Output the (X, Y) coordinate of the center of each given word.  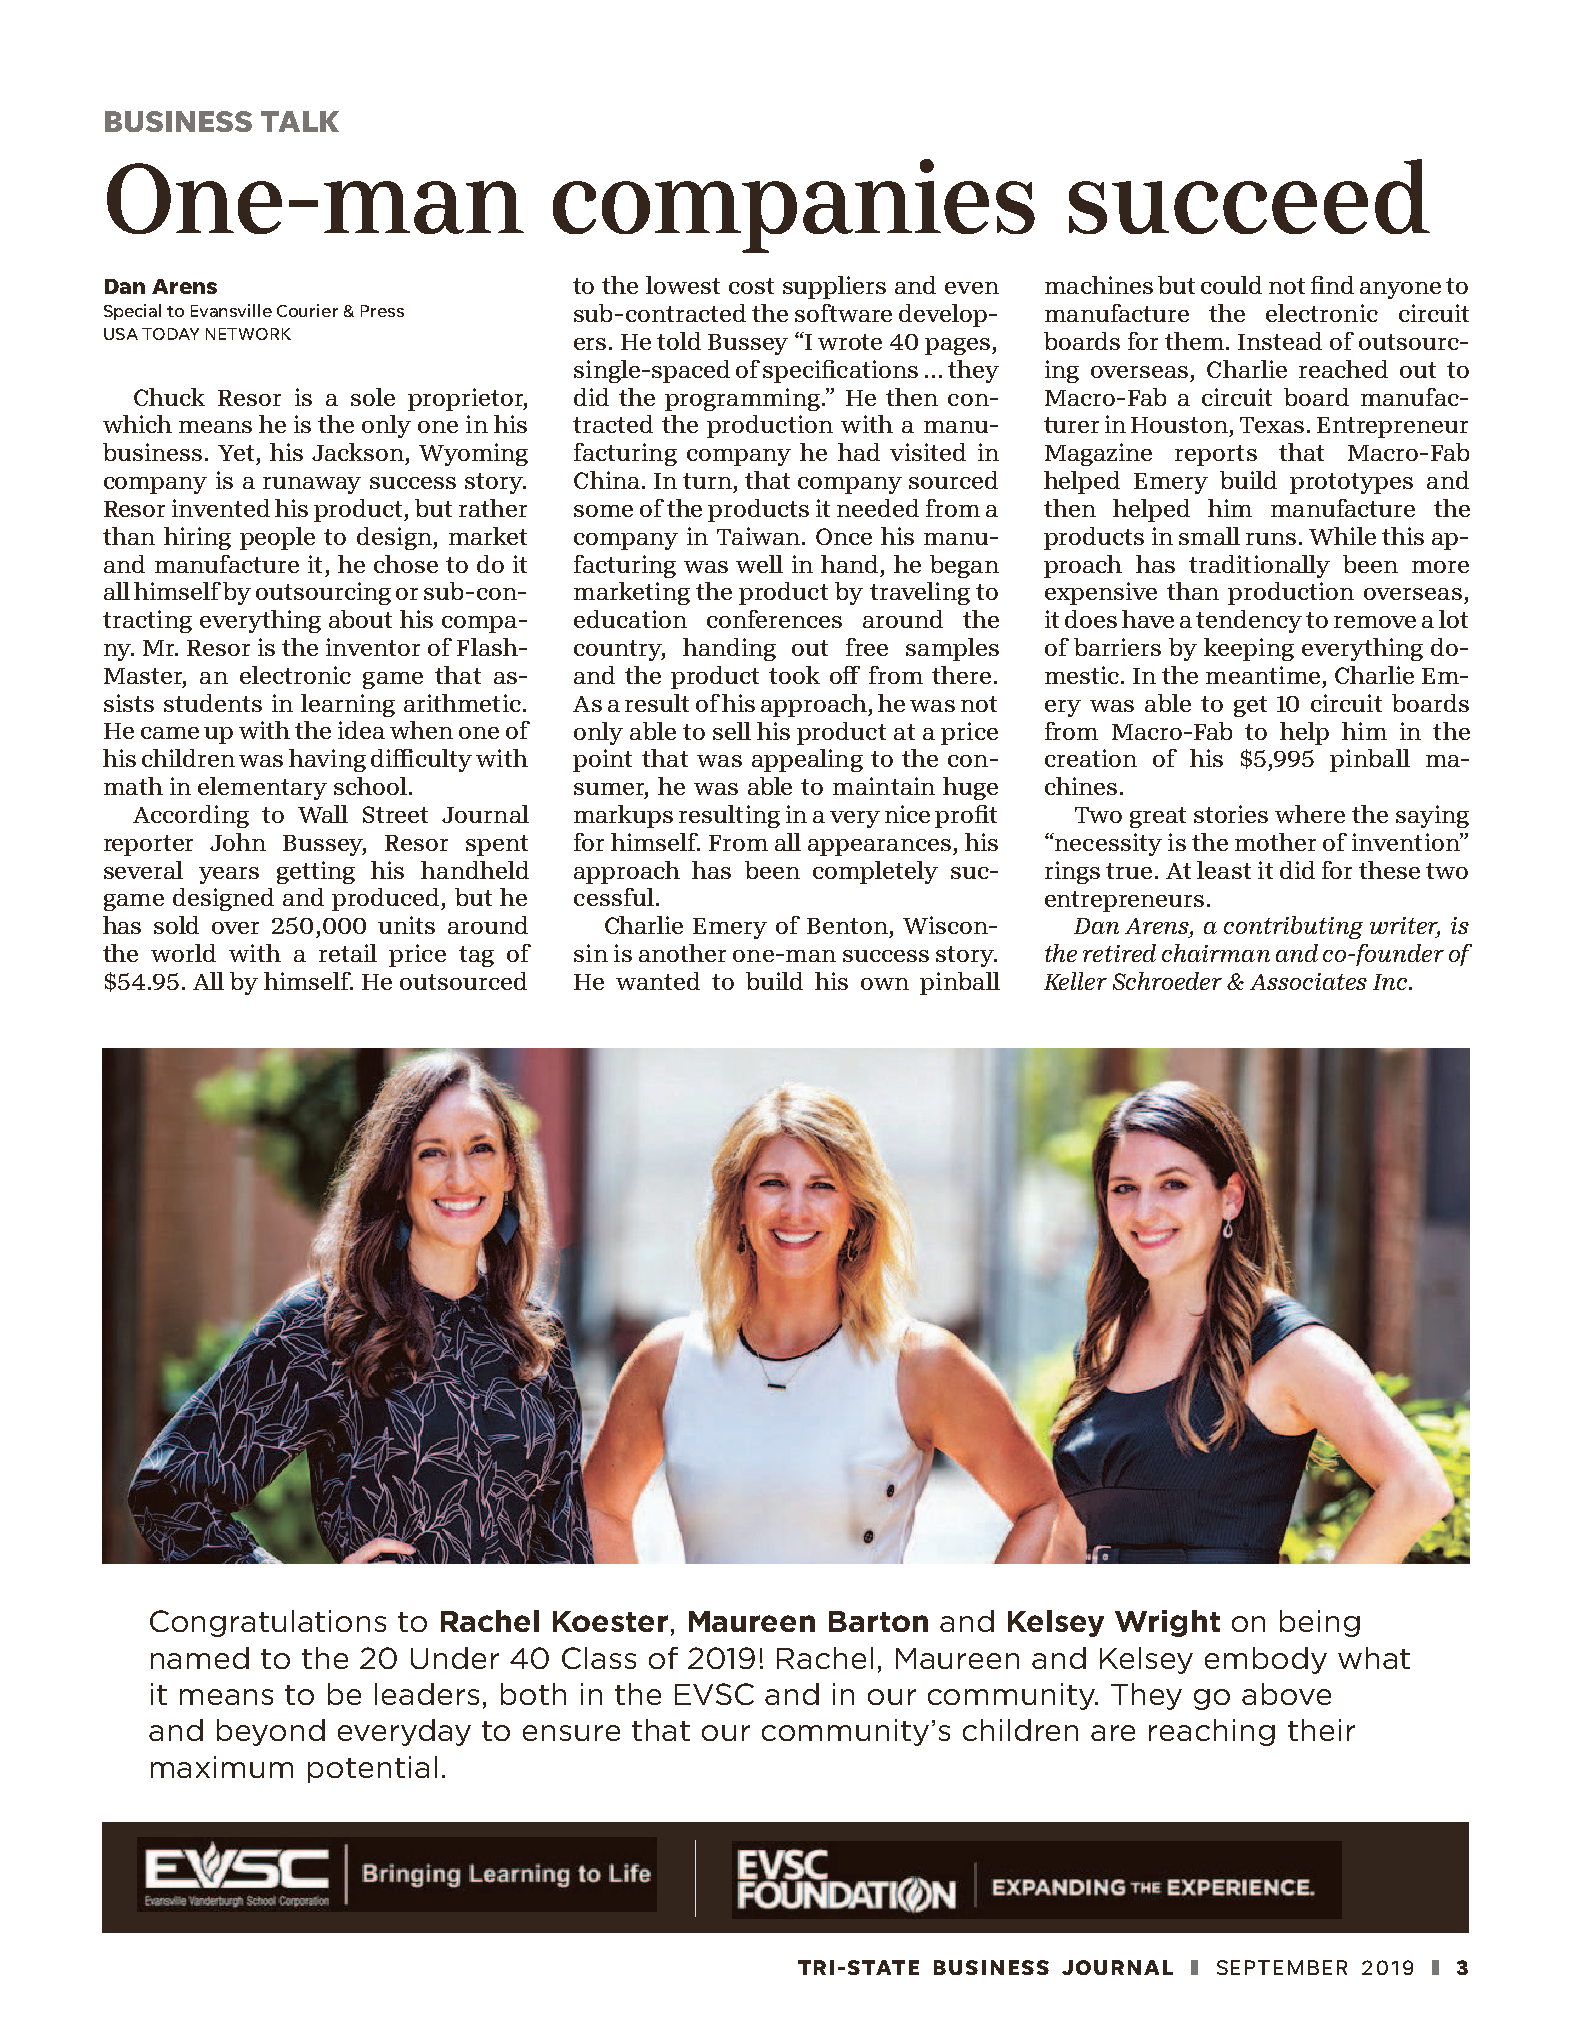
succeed (1249, 196)
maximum (222, 1767)
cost (751, 286)
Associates (1308, 981)
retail (348, 953)
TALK (300, 121)
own (885, 984)
